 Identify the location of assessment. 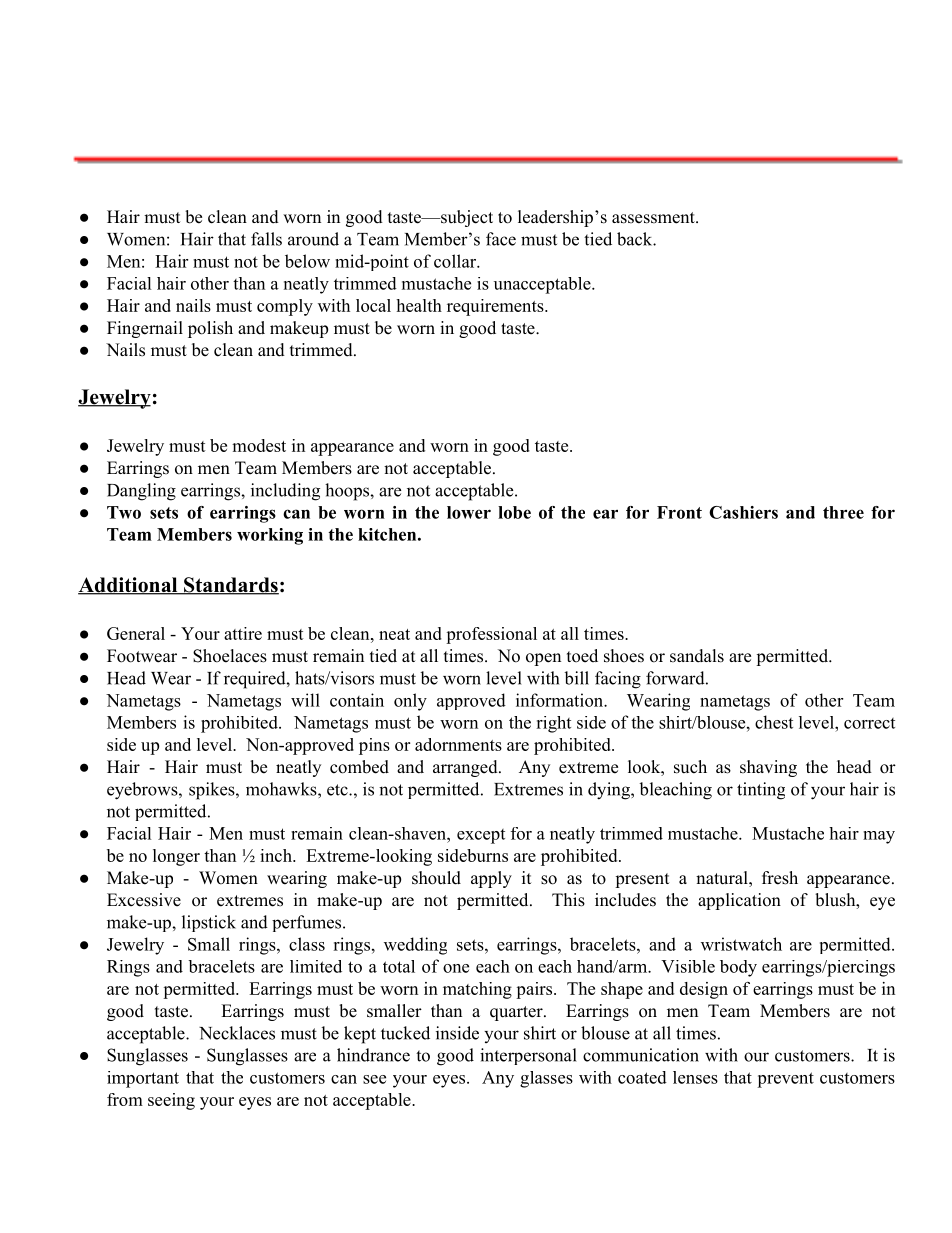
(654, 218).
